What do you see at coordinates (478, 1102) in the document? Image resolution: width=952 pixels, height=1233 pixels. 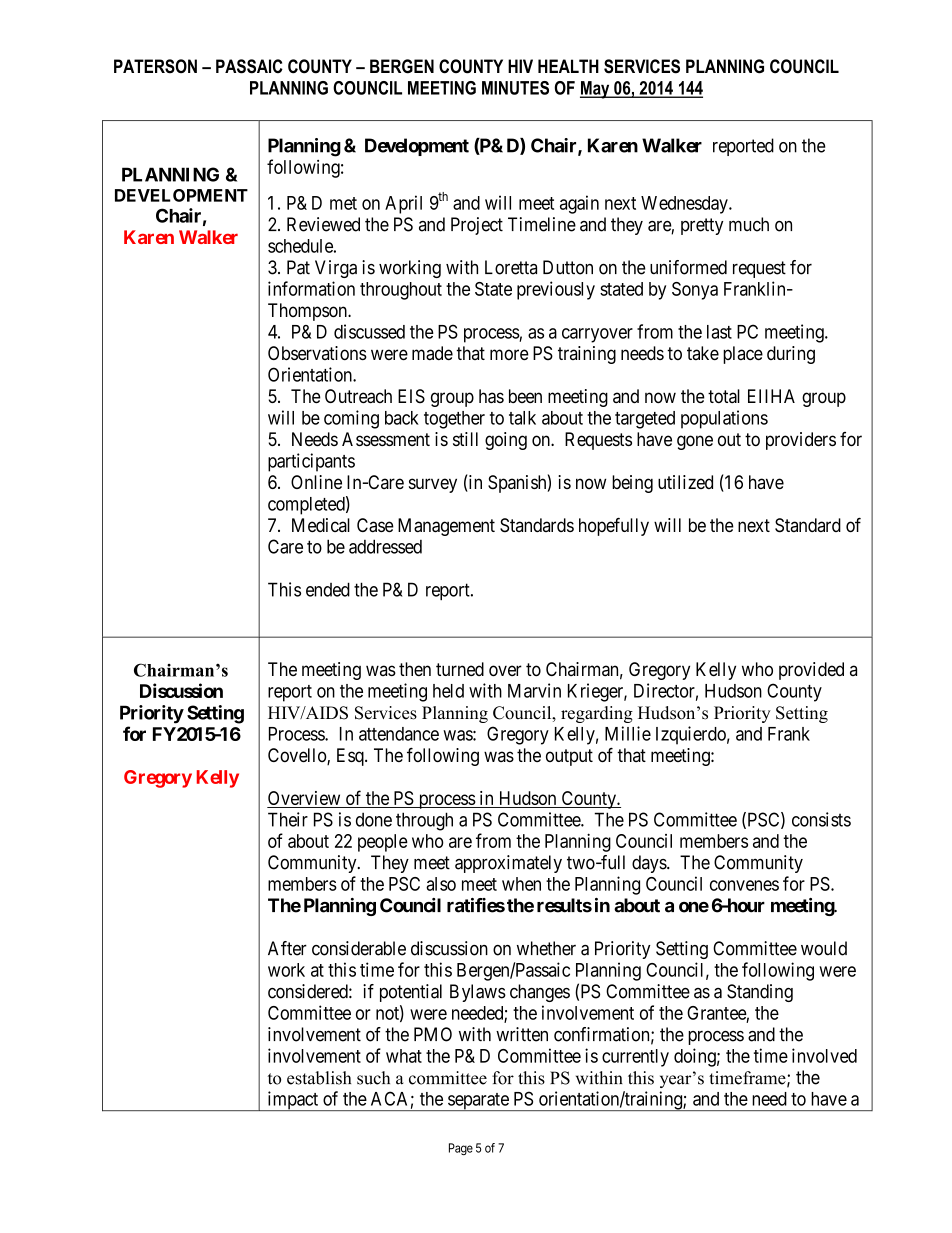 I see `separate` at bounding box center [478, 1102].
